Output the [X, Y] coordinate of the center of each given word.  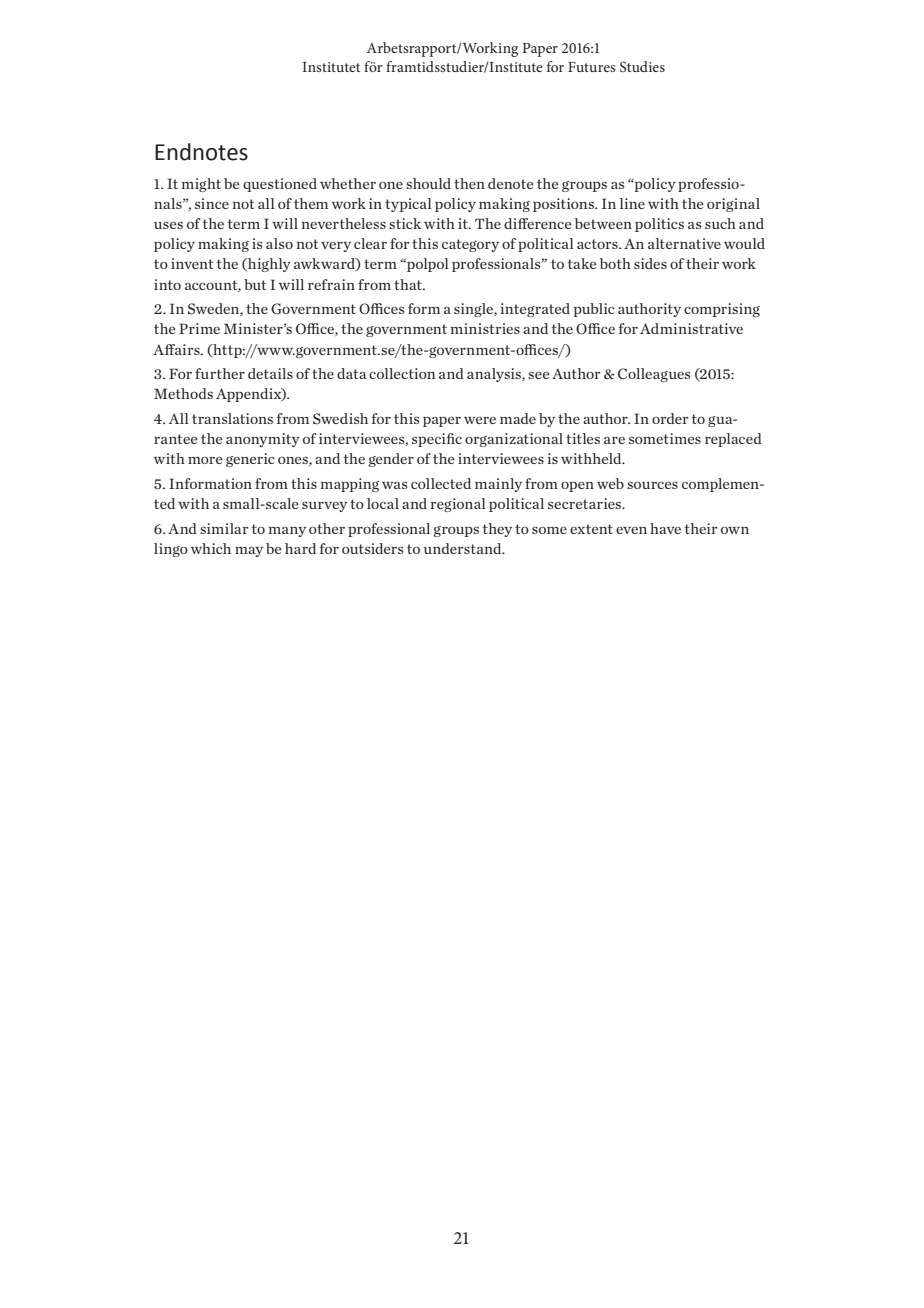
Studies [642, 67]
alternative [684, 243]
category [470, 245]
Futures [592, 67]
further [220, 373]
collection [402, 373]
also [279, 243]
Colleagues [654, 375]
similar [224, 528]
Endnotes [201, 152]
